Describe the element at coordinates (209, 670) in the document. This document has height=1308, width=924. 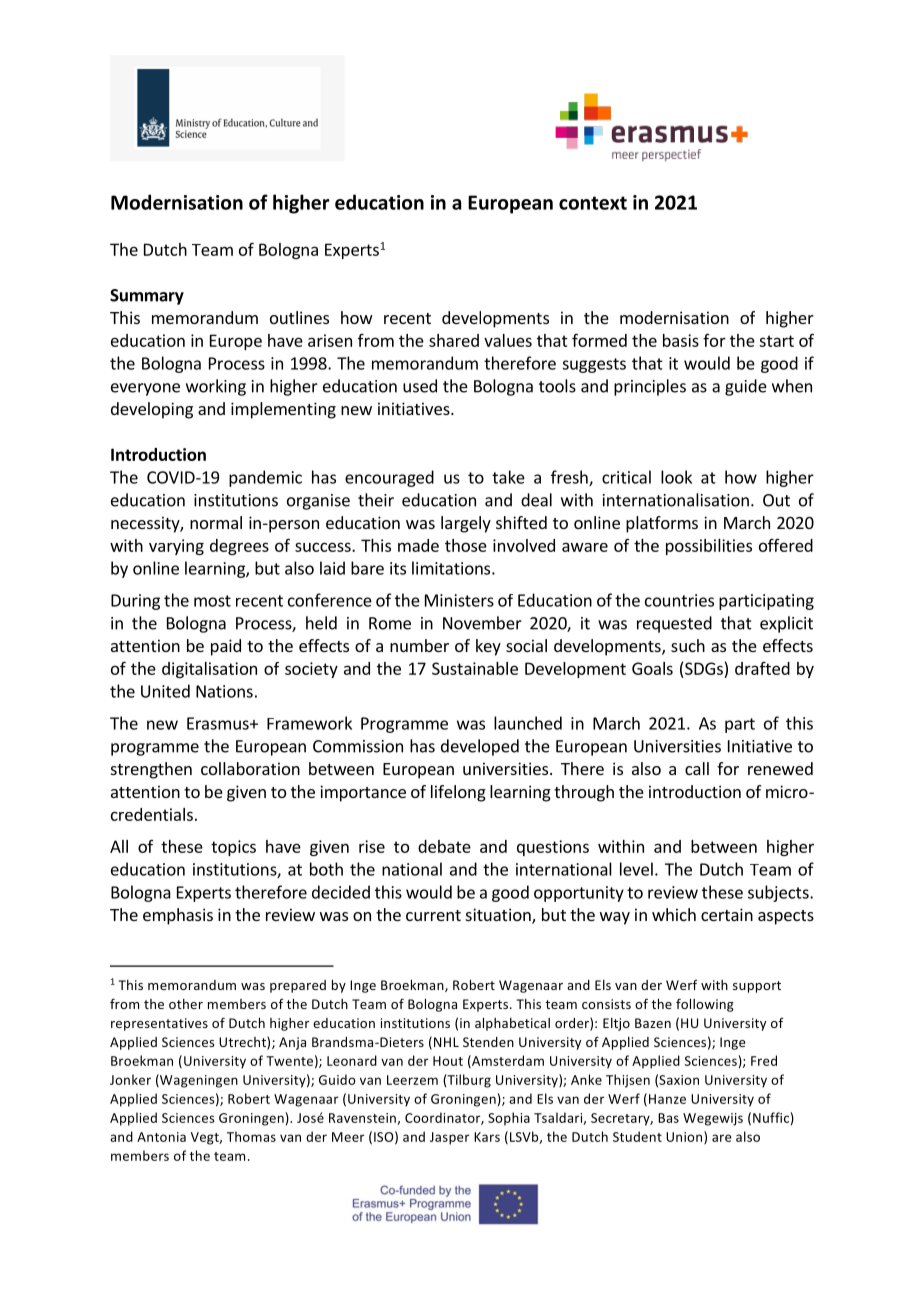
I see `digitalisation` at that location.
